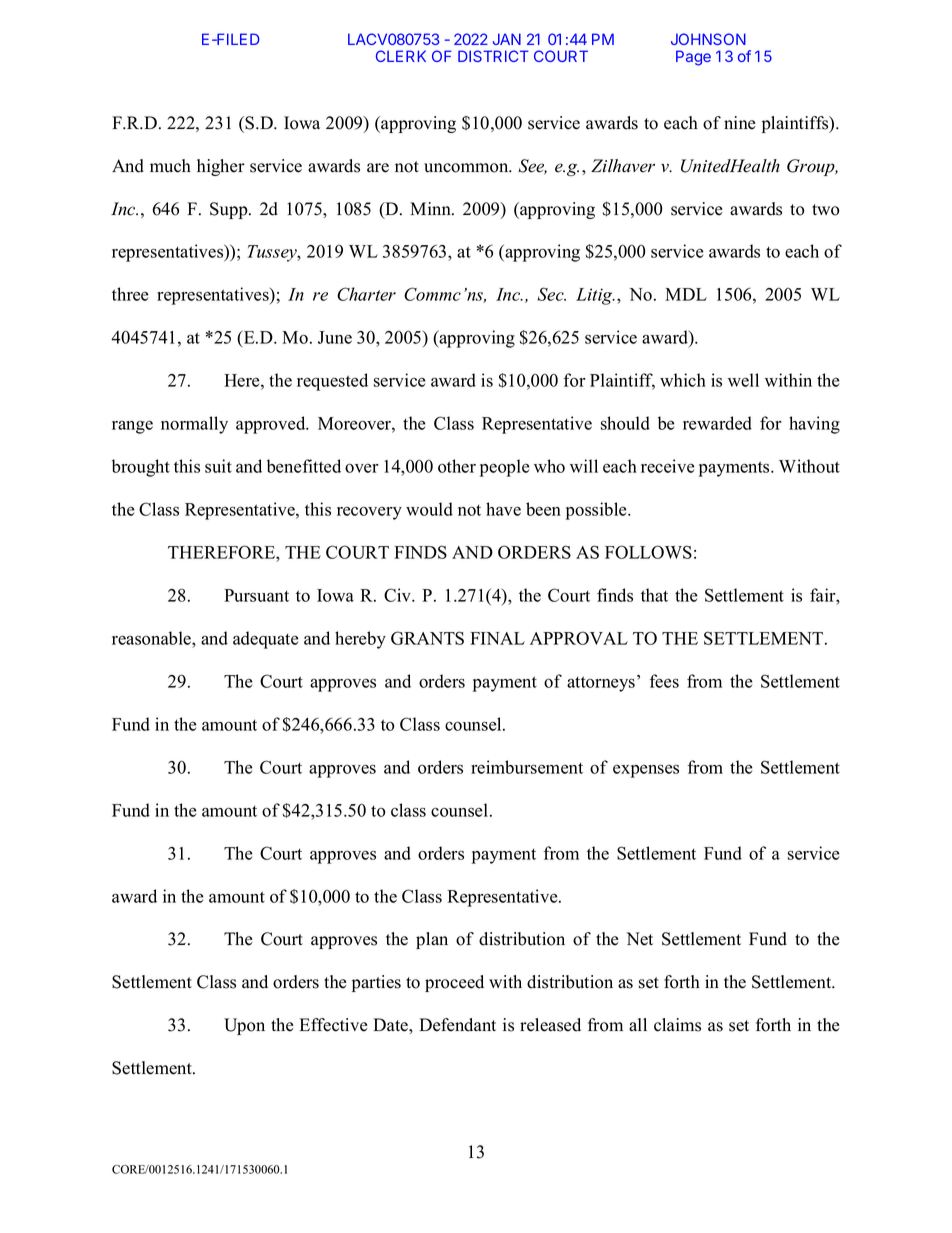 This page has height=1233, width=952. Describe the element at coordinates (218, 466) in the page. I see `suit` at that location.
